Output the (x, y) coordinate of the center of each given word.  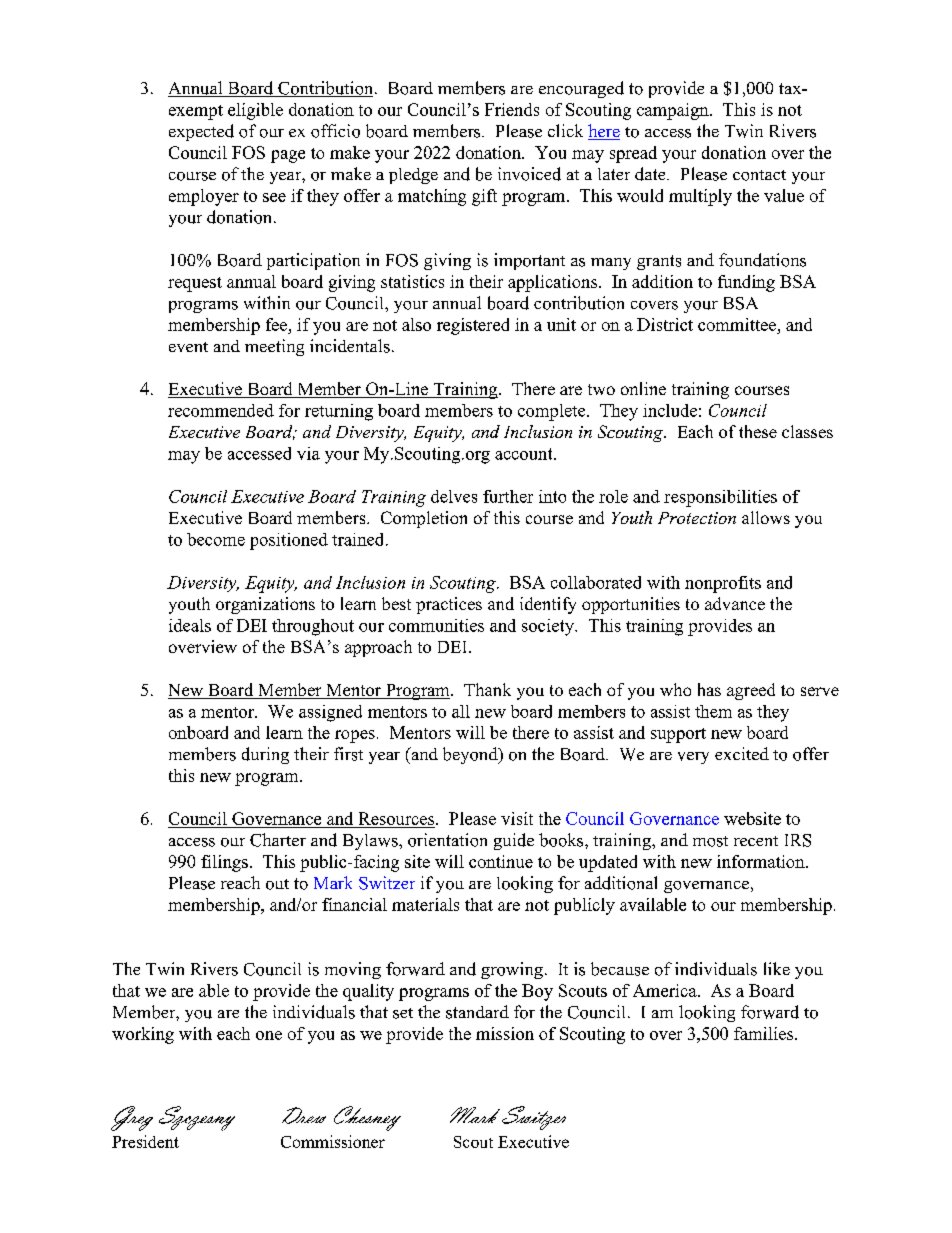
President (145, 1141)
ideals (190, 625)
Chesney (367, 1118)
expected (201, 132)
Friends (512, 109)
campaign (674, 111)
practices (449, 605)
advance (735, 603)
